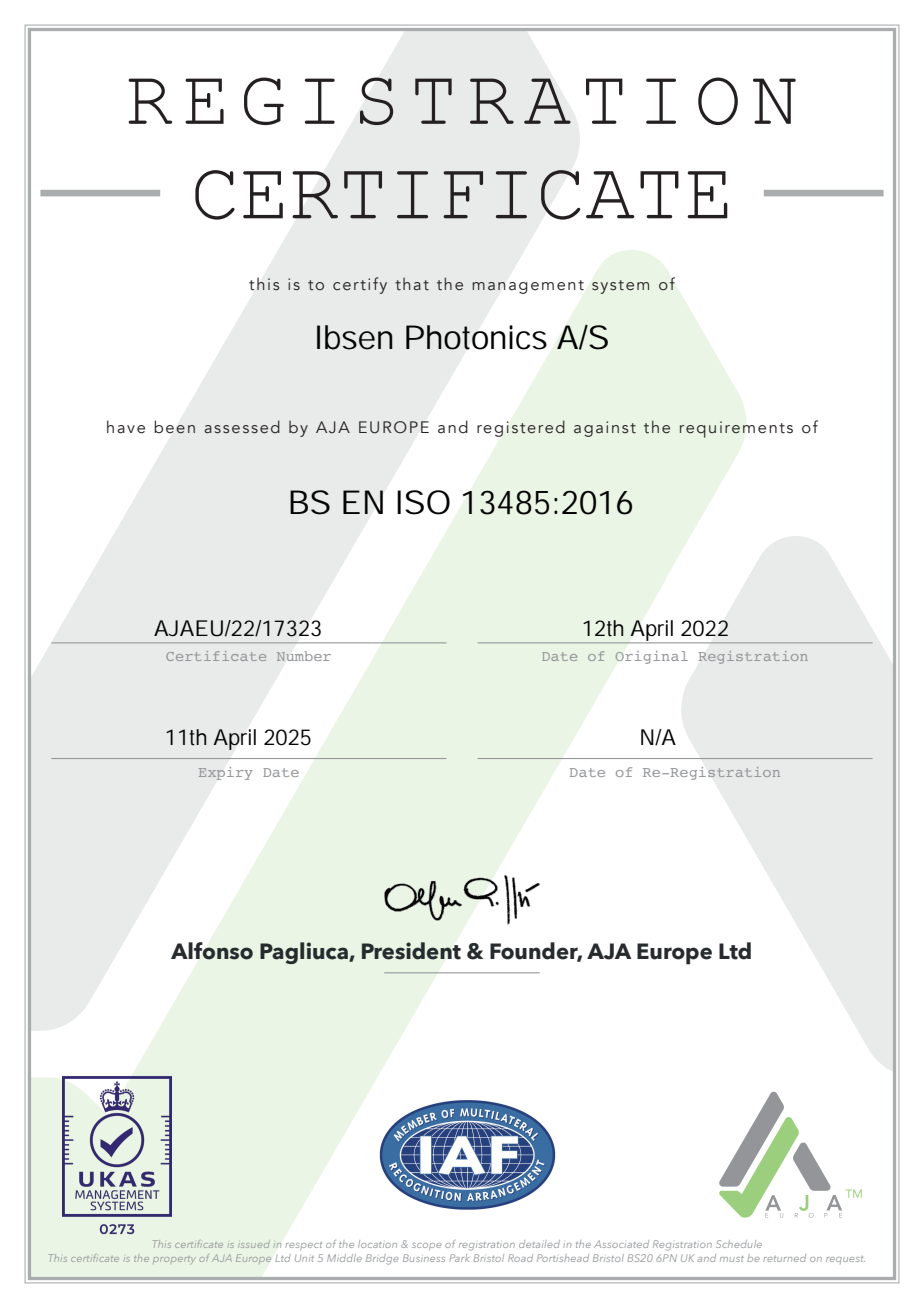 The image size is (924, 1308). What do you see at coordinates (620, 287) in the screenshot?
I see `system` at bounding box center [620, 287].
